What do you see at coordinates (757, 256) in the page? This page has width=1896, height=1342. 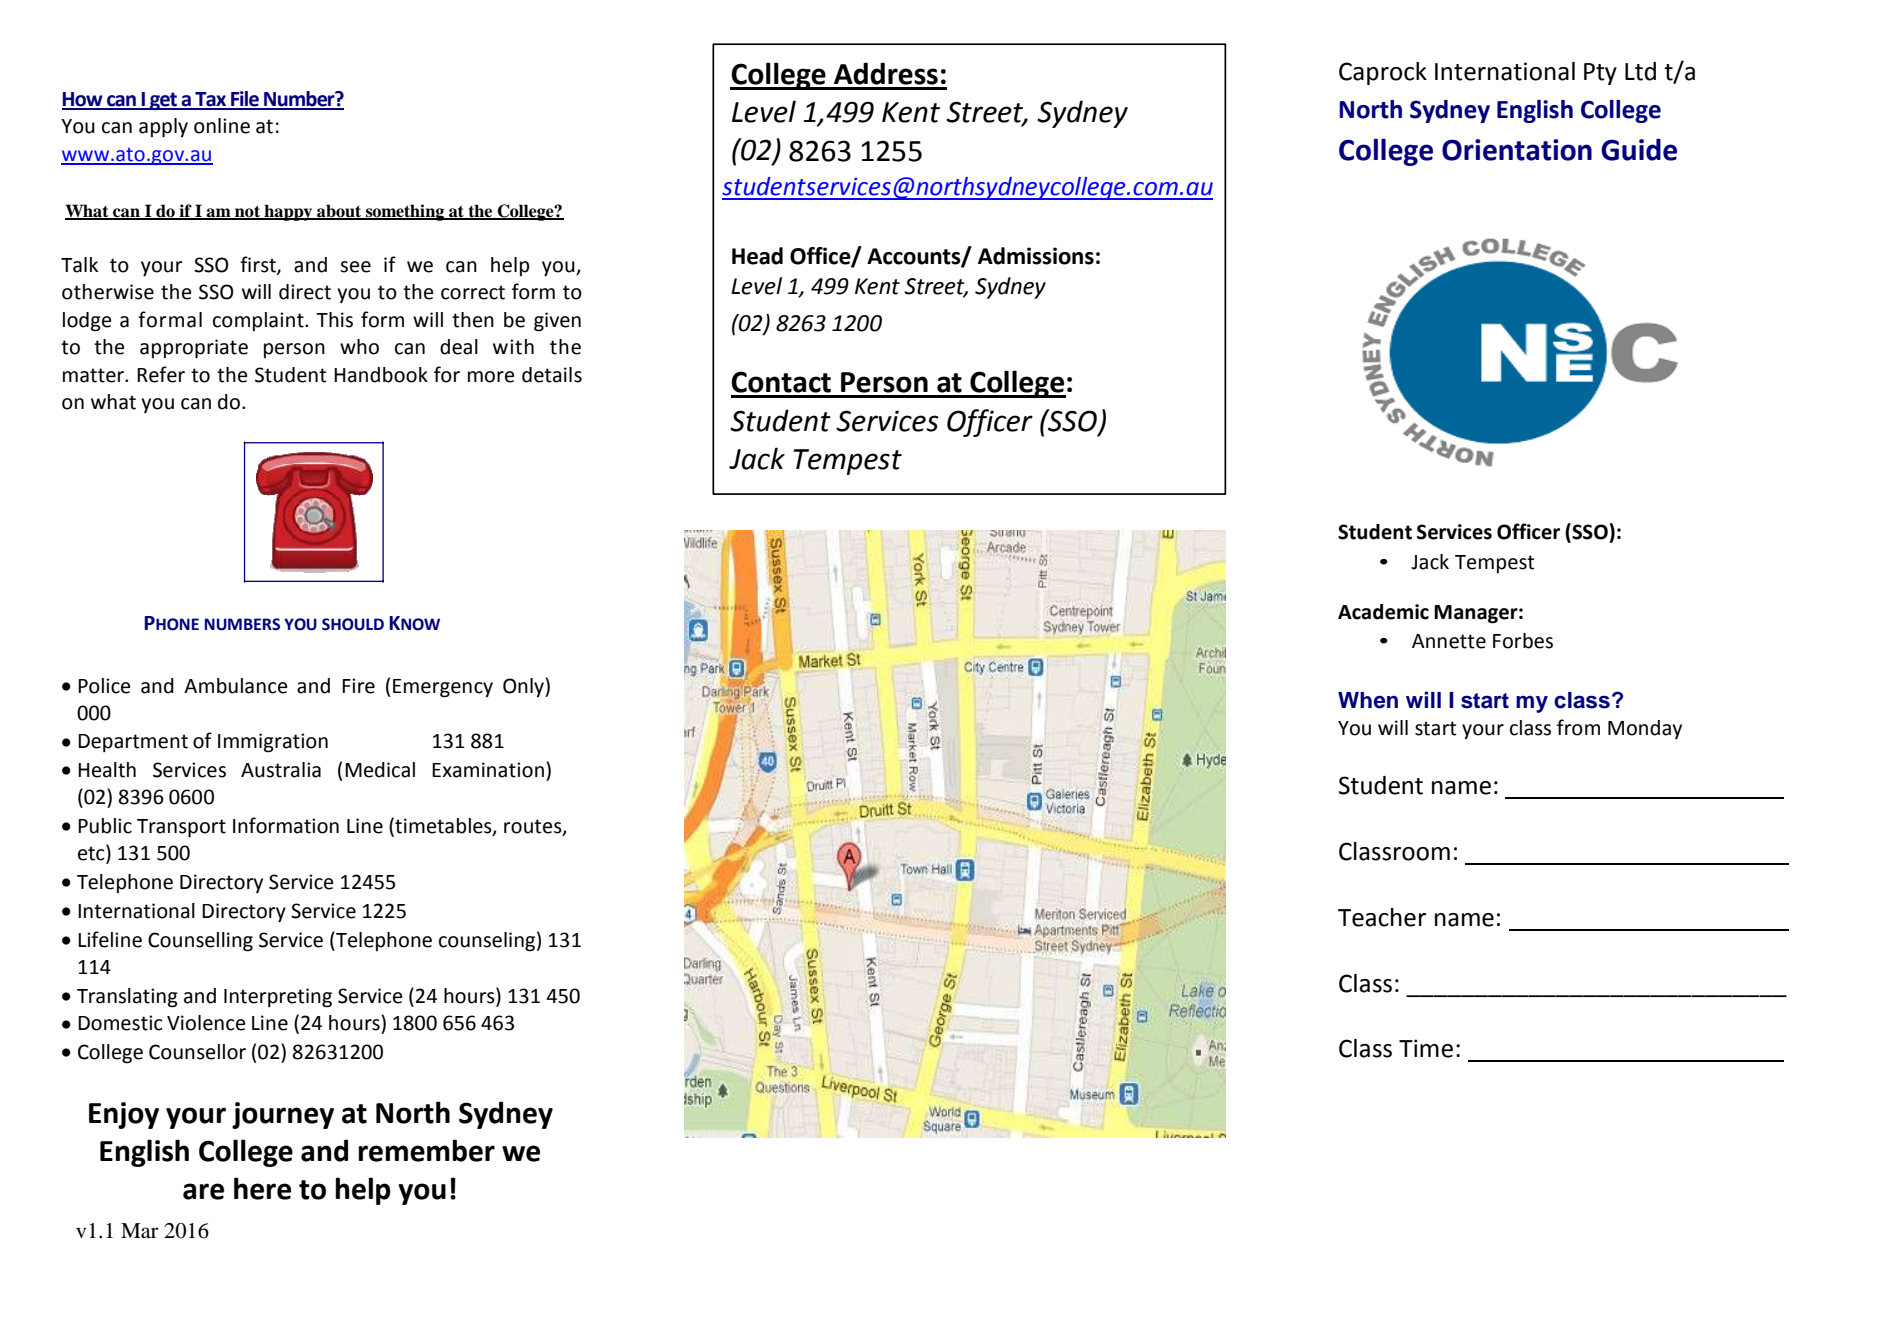 I see `Head` at bounding box center [757, 256].
